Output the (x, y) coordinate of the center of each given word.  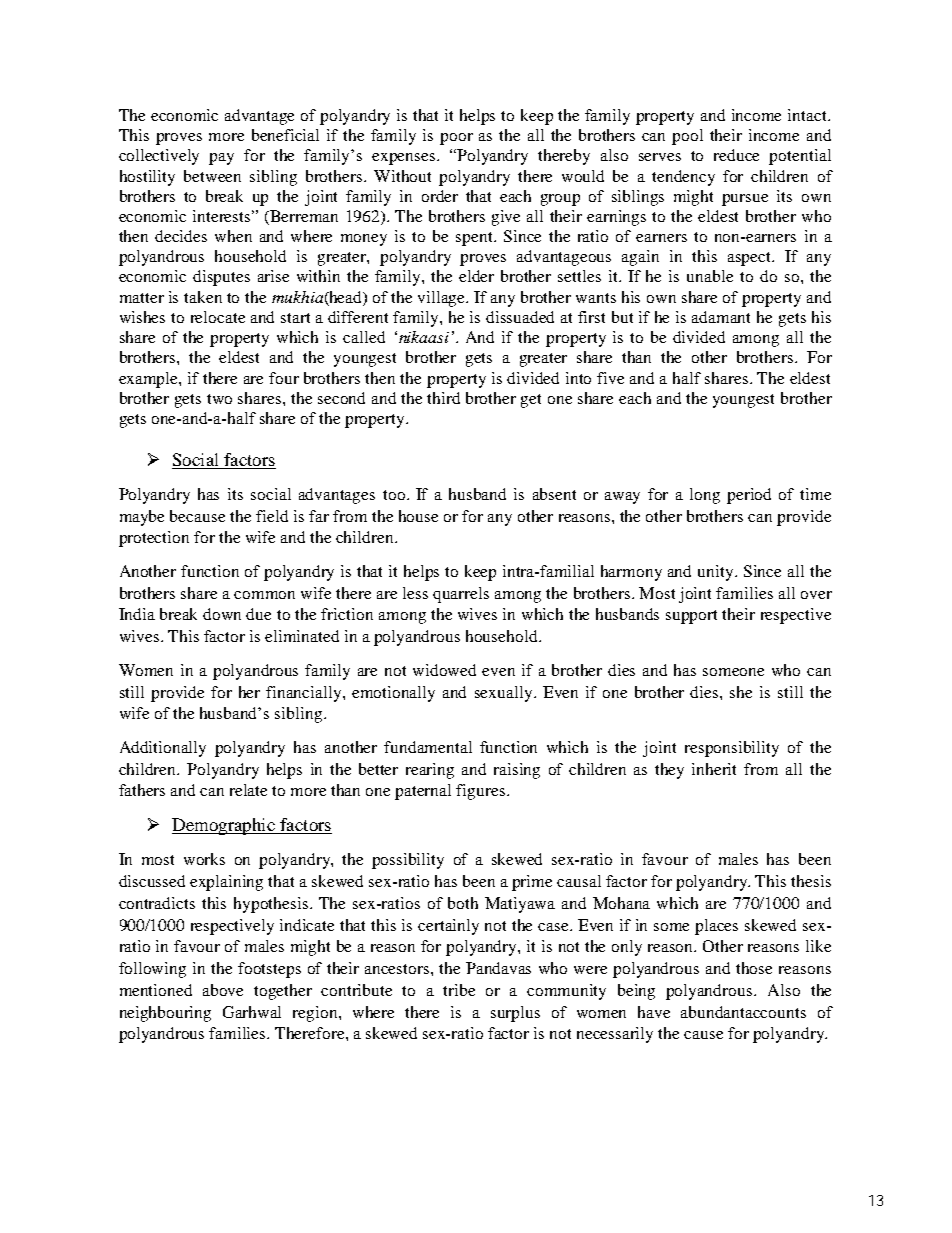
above (223, 990)
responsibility (732, 749)
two (219, 399)
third (443, 398)
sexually (505, 694)
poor (456, 139)
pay (221, 159)
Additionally (163, 749)
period (749, 496)
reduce (736, 155)
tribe (459, 990)
